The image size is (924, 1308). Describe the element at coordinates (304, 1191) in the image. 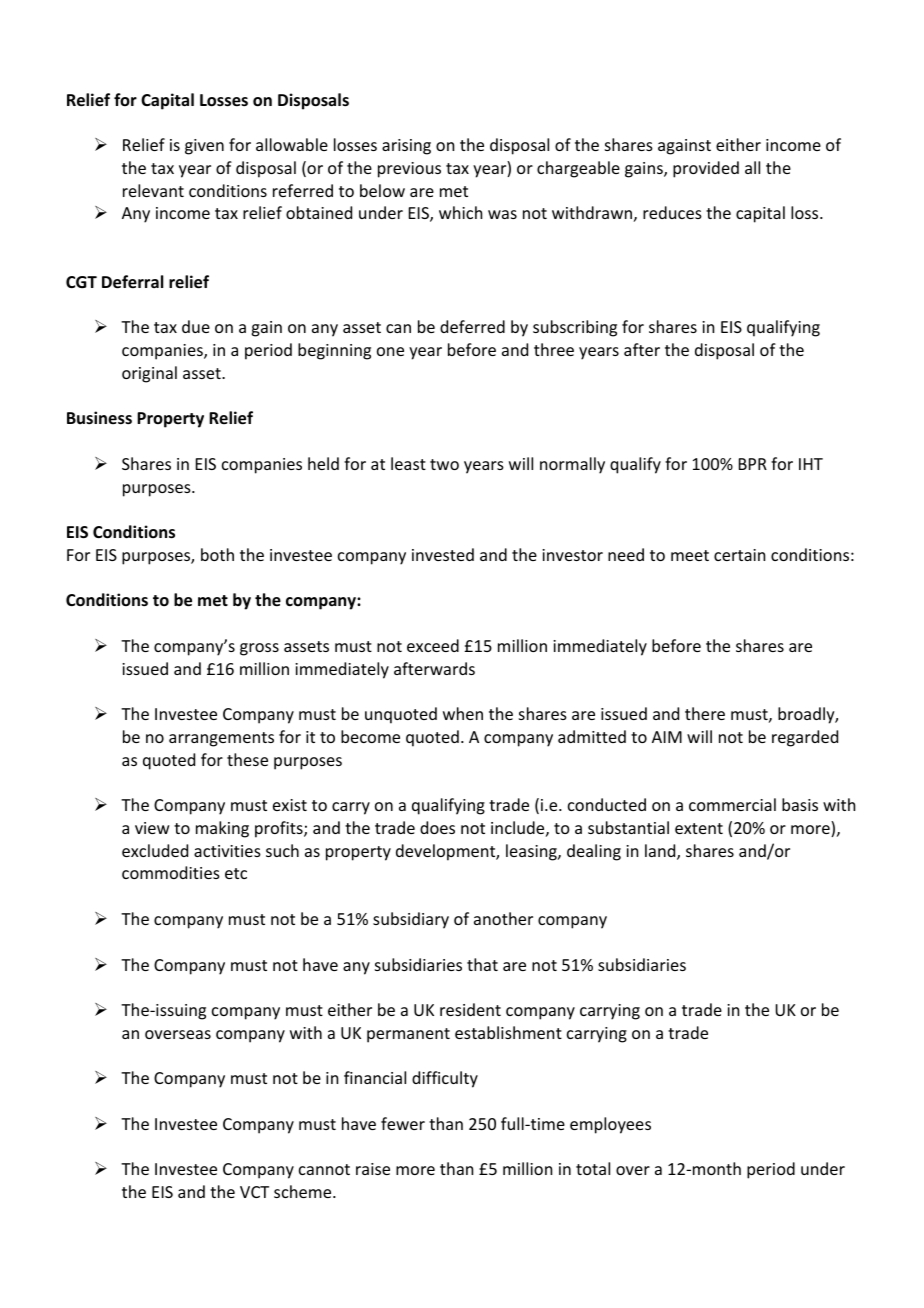

I see `scheme` at that location.
